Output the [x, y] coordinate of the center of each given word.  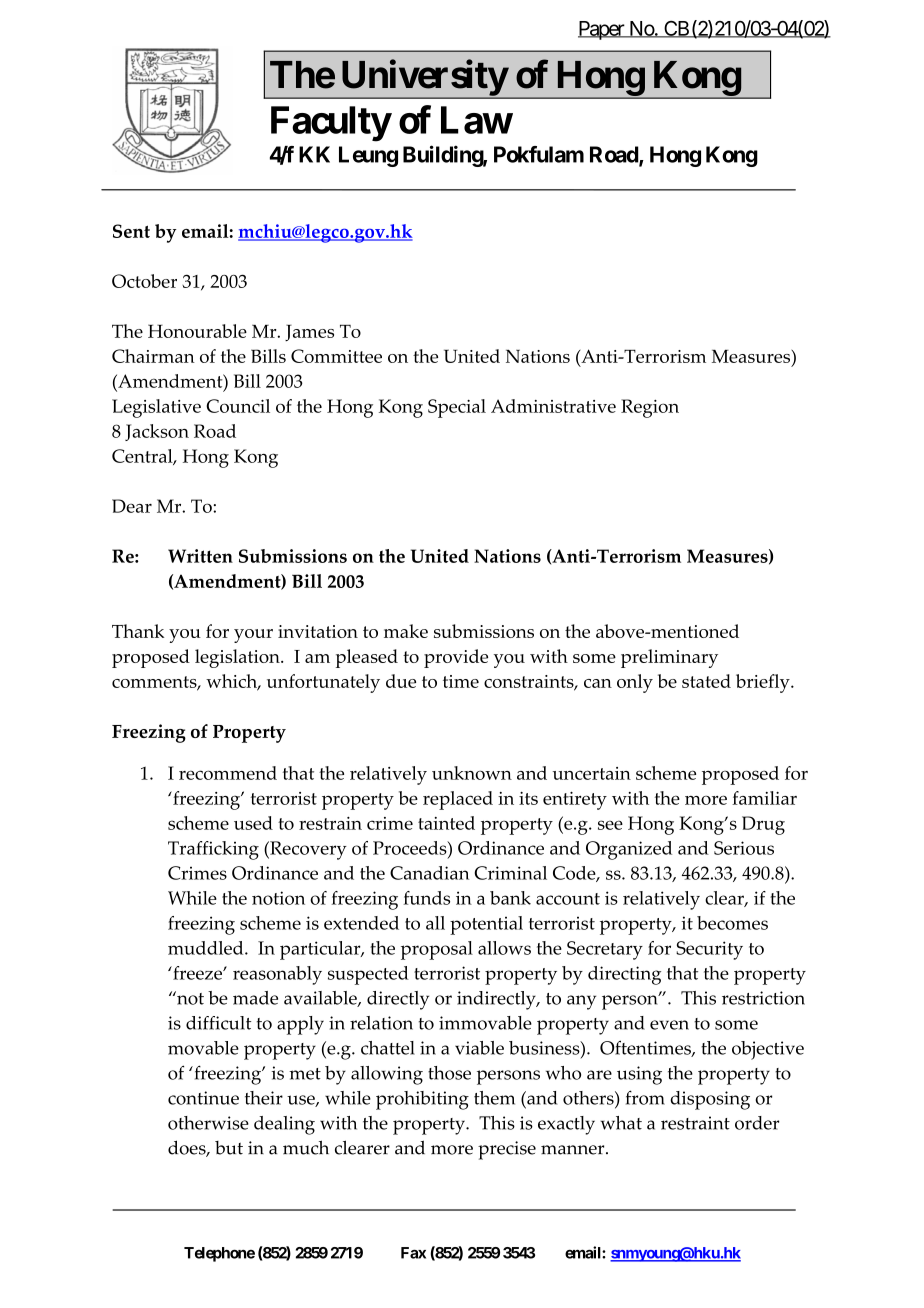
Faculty [331, 124]
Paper [602, 30]
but [229, 1148]
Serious [744, 848]
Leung [368, 156]
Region [650, 408]
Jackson [157, 432]
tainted [446, 823]
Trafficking [213, 850]
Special [457, 408]
